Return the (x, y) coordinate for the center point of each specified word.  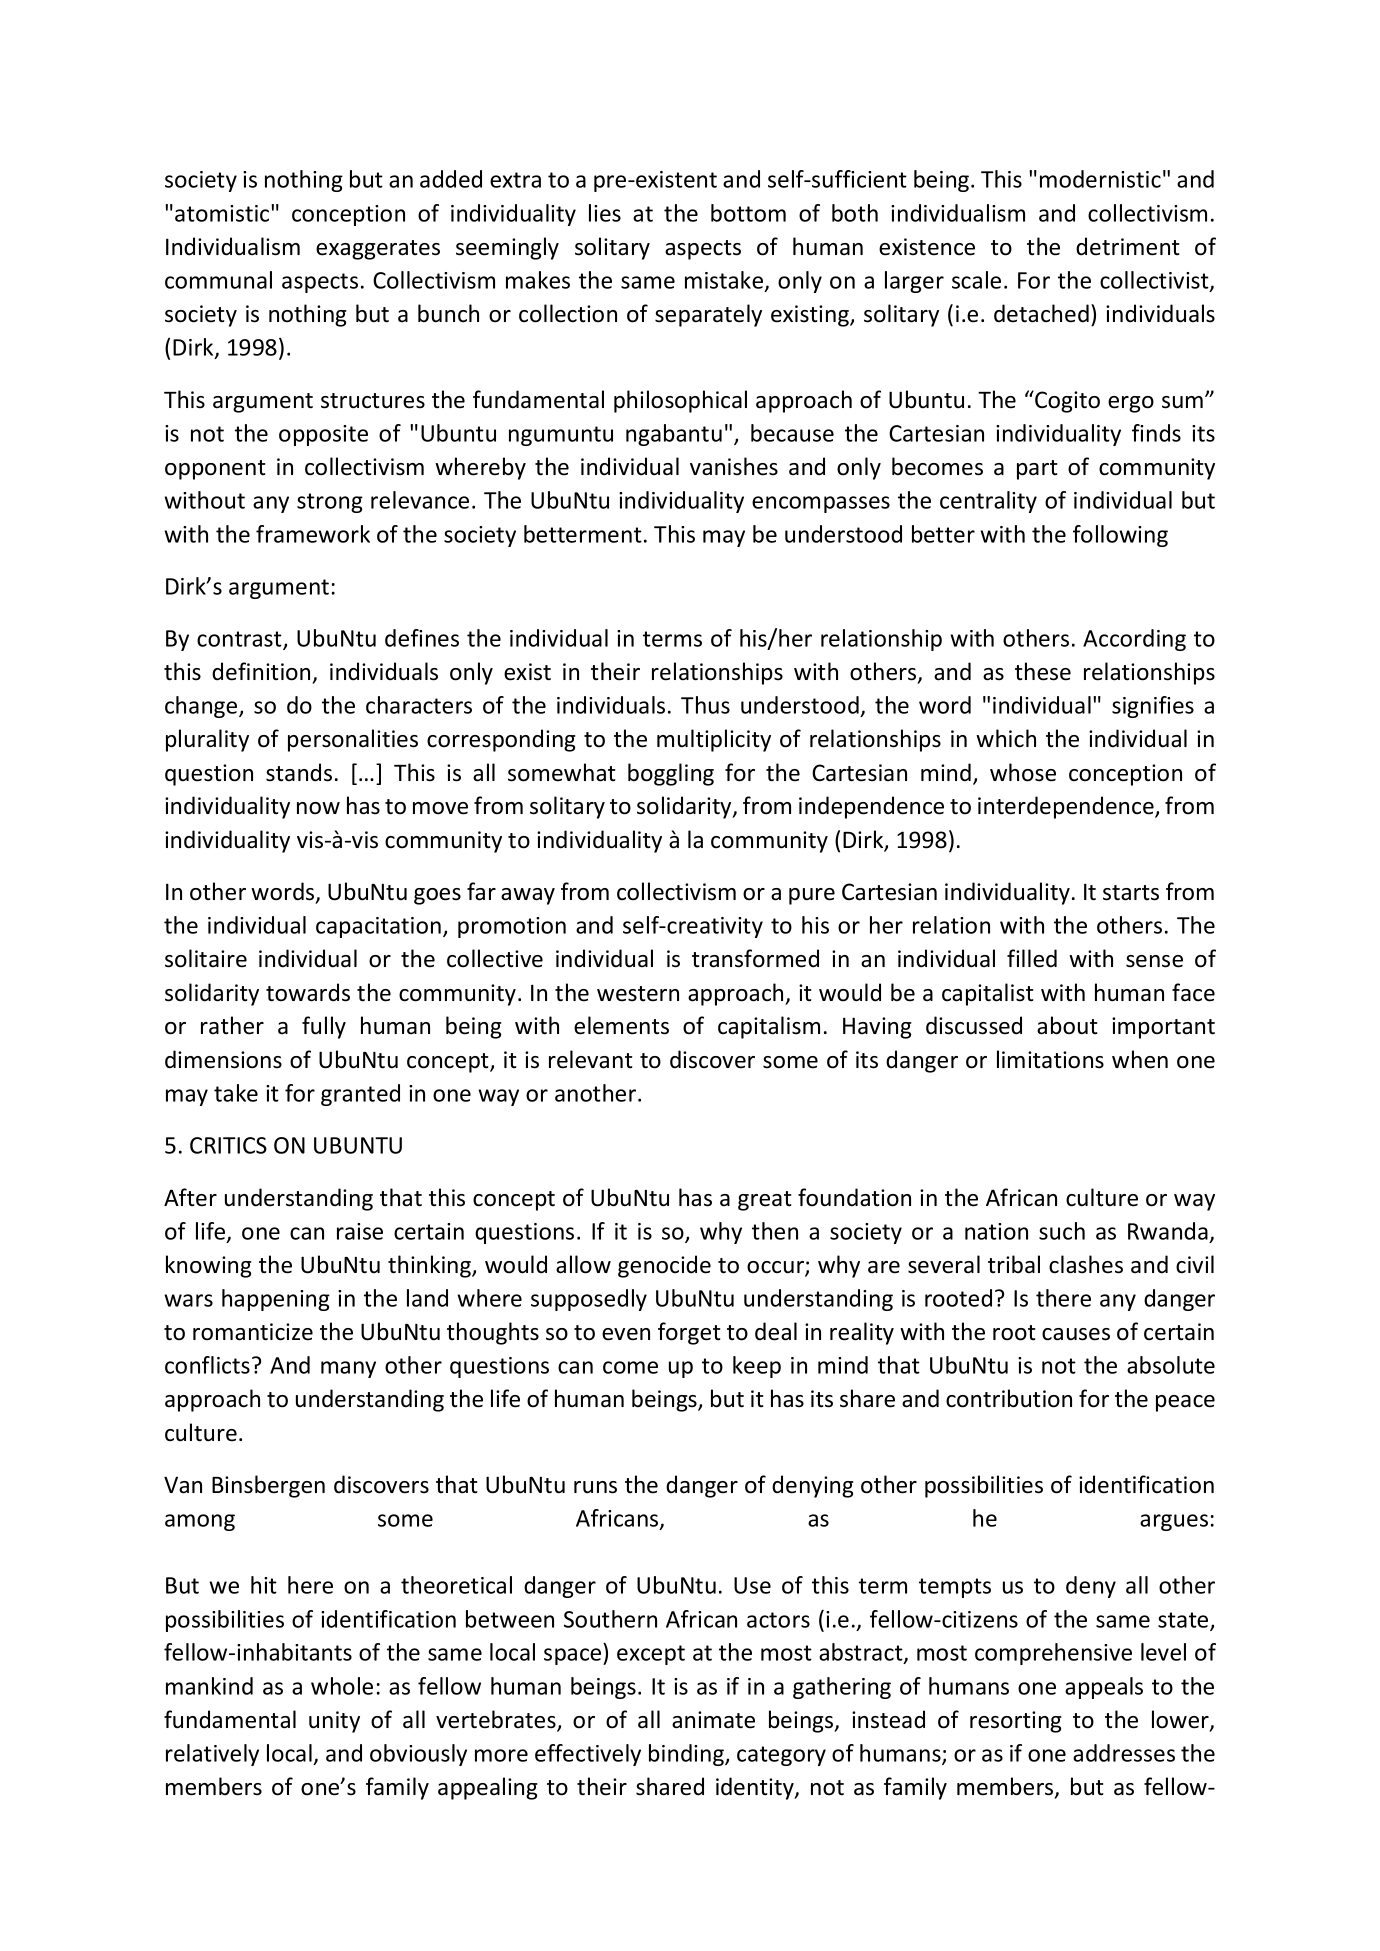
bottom (748, 213)
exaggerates (378, 250)
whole (342, 1686)
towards (308, 992)
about (1067, 1025)
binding (687, 1755)
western (638, 994)
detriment (1128, 246)
